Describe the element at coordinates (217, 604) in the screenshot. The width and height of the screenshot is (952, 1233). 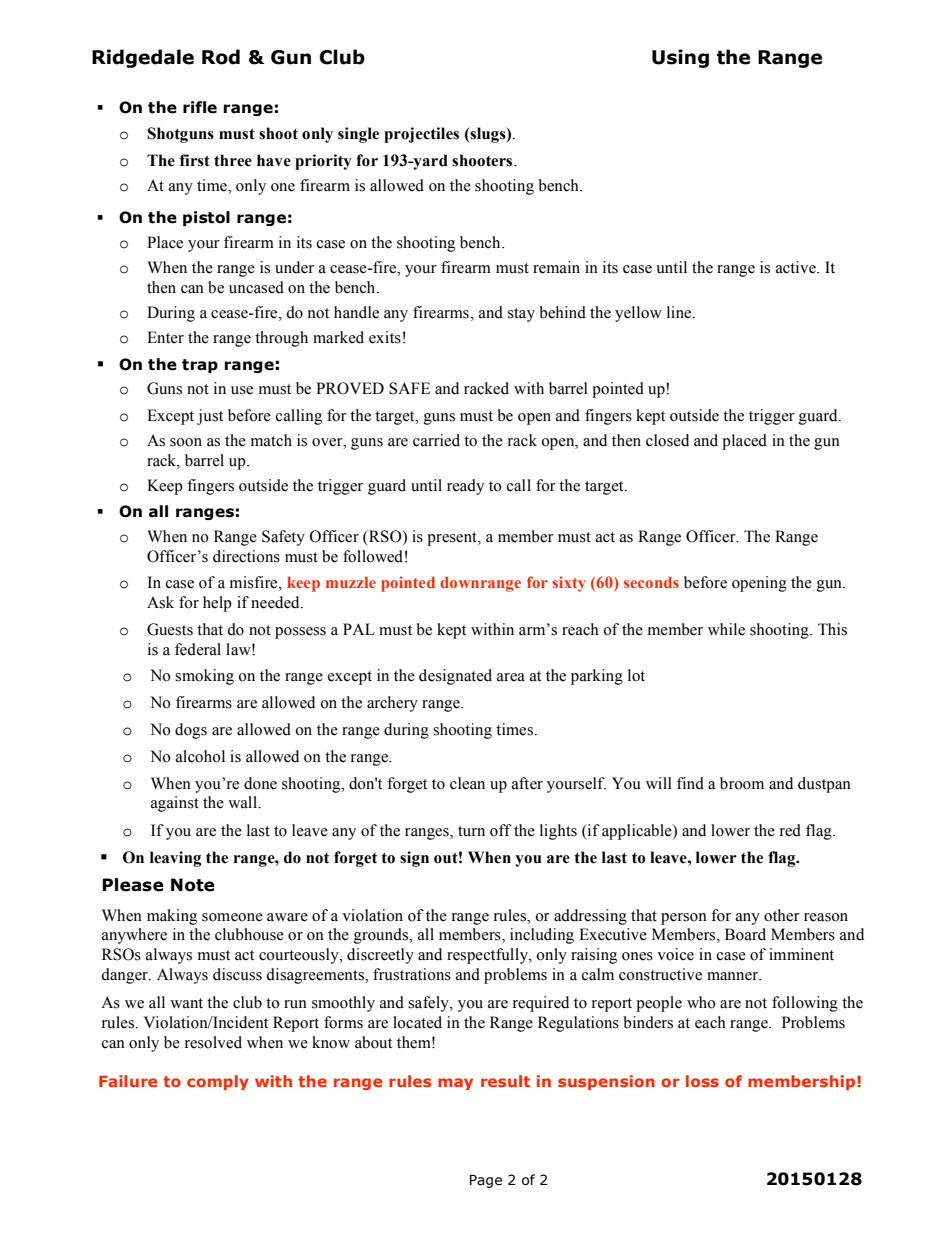
I see `help` at that location.
